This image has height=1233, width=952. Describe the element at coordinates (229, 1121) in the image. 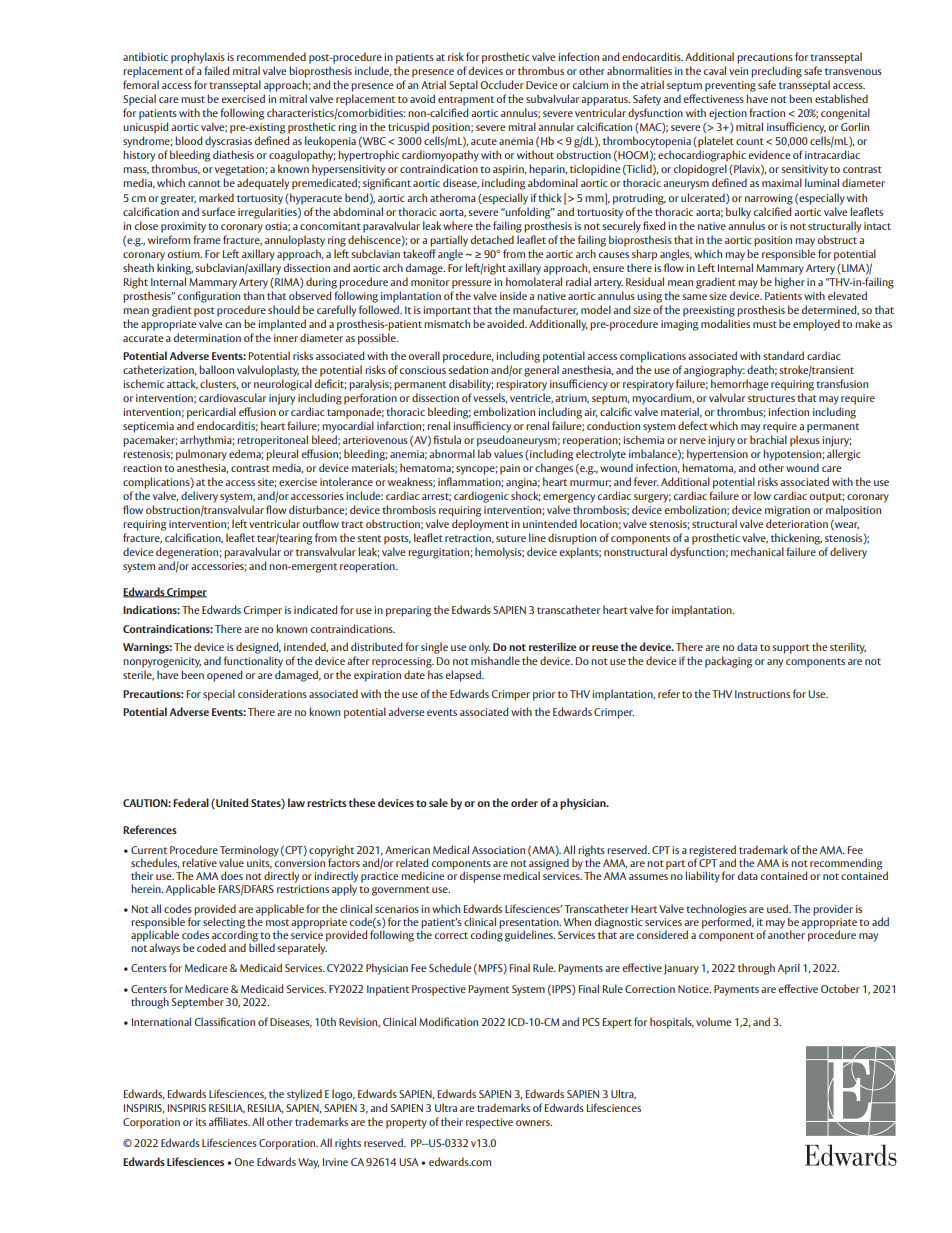

I see `affiliates` at that location.
